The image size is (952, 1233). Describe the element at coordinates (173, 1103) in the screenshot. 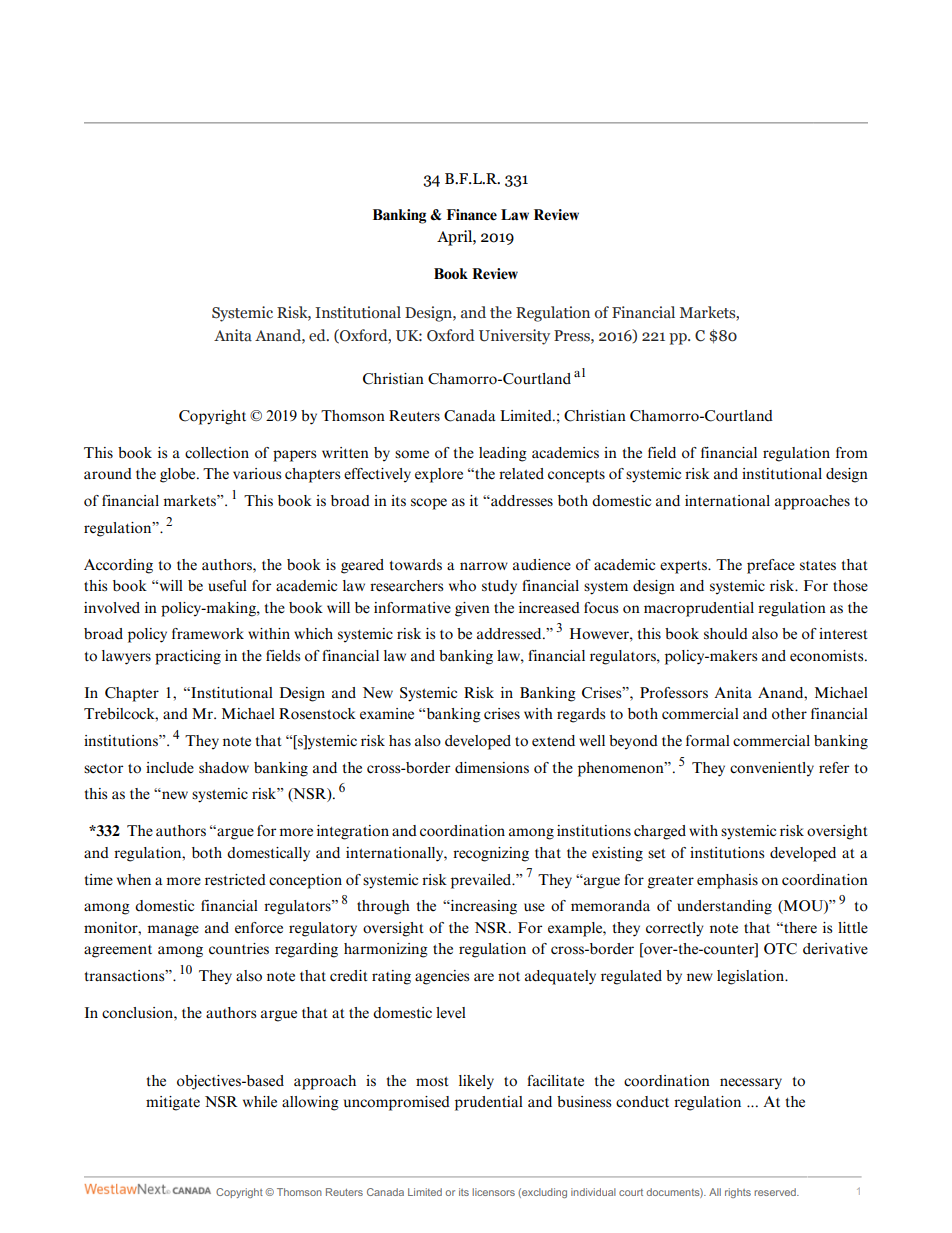

I see `mitigate` at that location.
